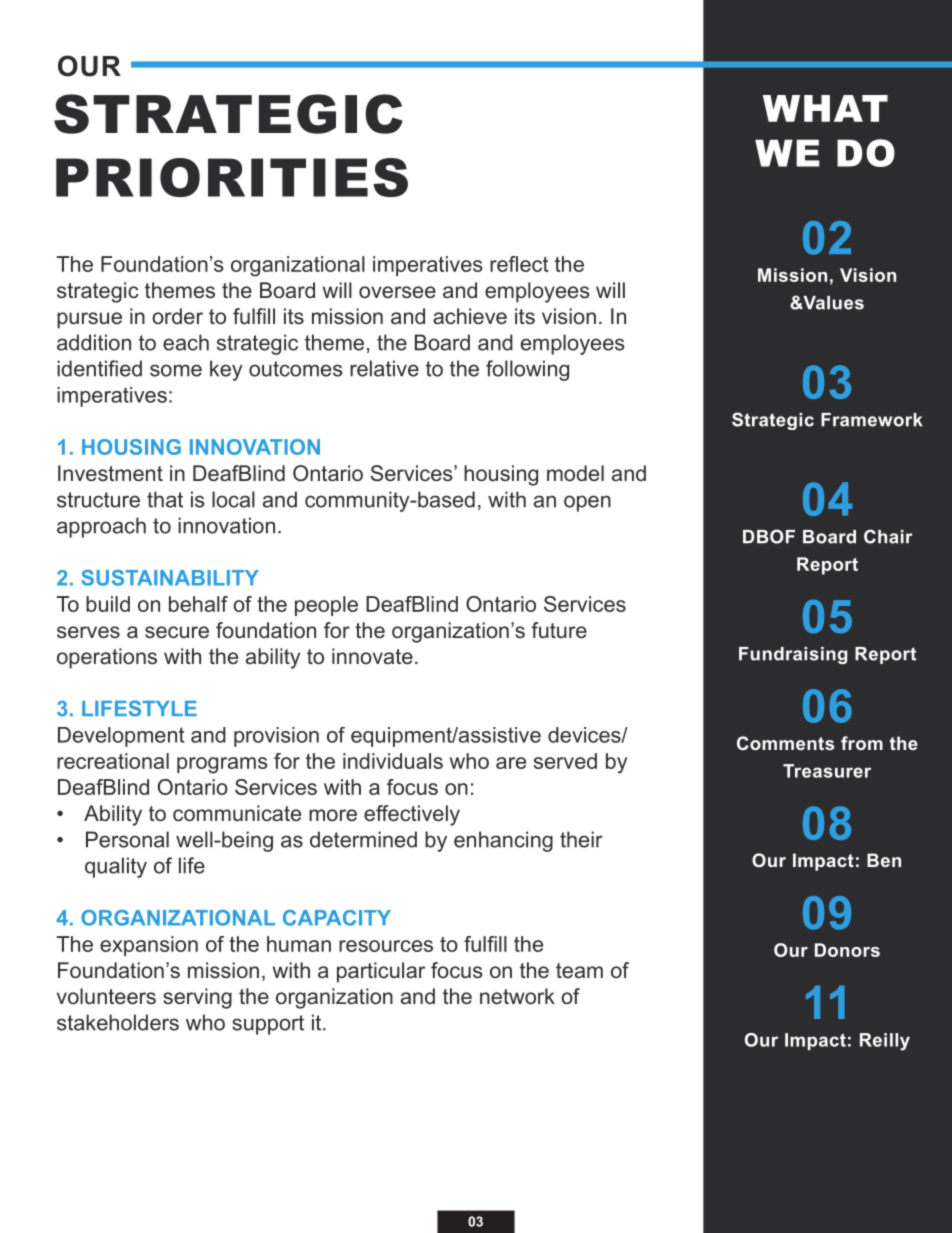  I want to click on Framework, so click(872, 420).
